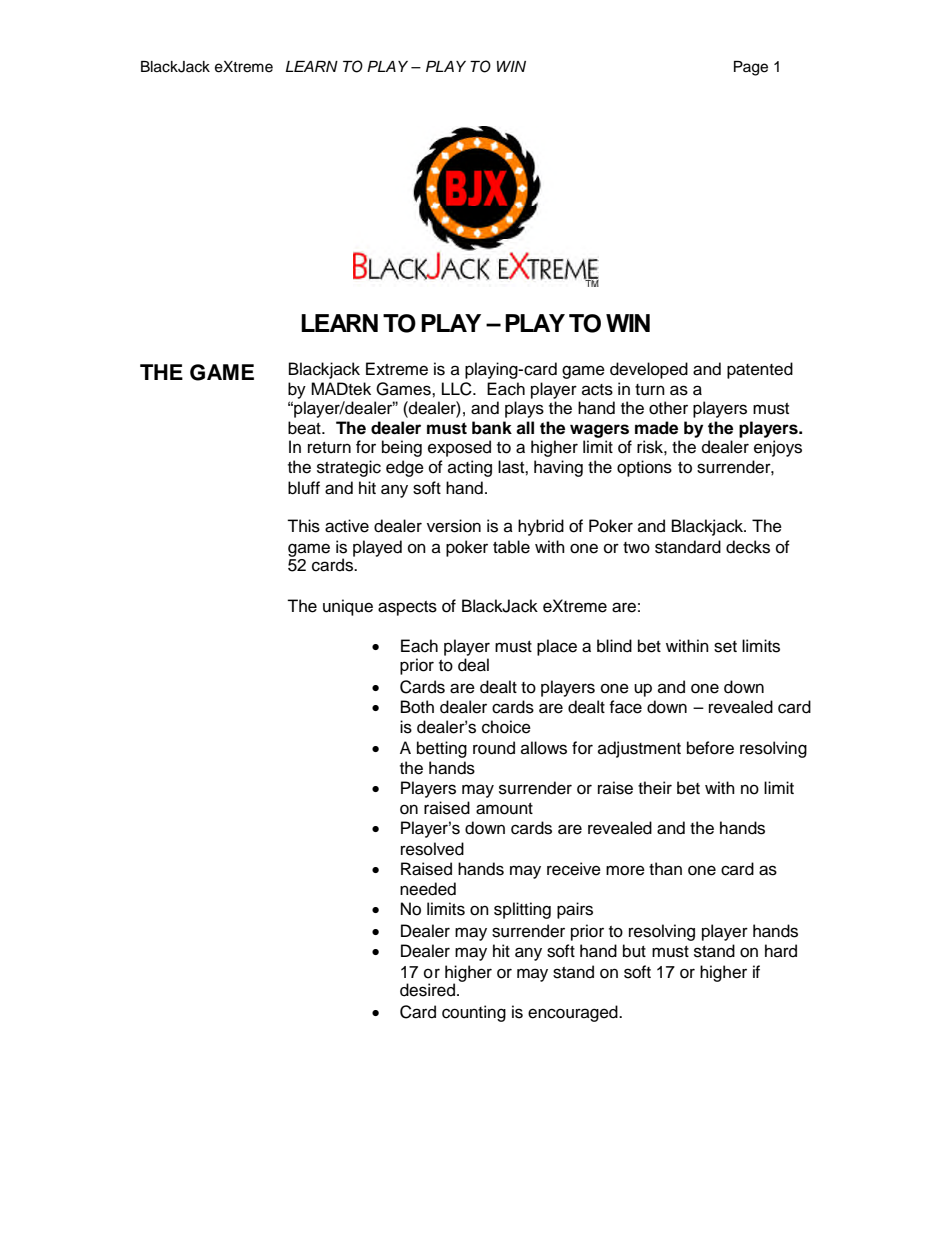 This image has width=952, height=1233. Describe the element at coordinates (541, 527) in the image. I see `hybrid` at that location.
